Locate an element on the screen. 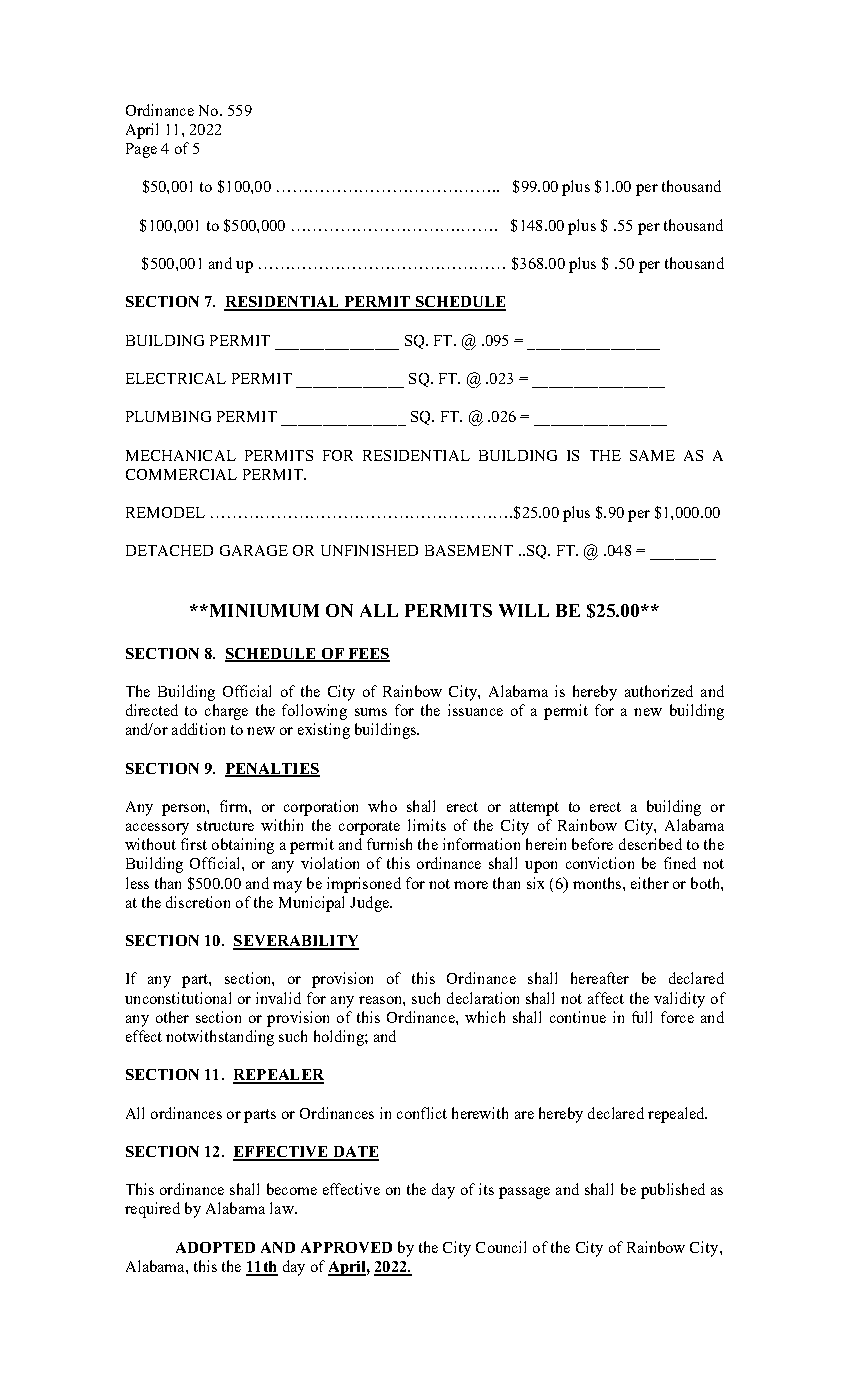 The height and width of the screenshot is (1400, 849). Page is located at coordinates (141, 150).
